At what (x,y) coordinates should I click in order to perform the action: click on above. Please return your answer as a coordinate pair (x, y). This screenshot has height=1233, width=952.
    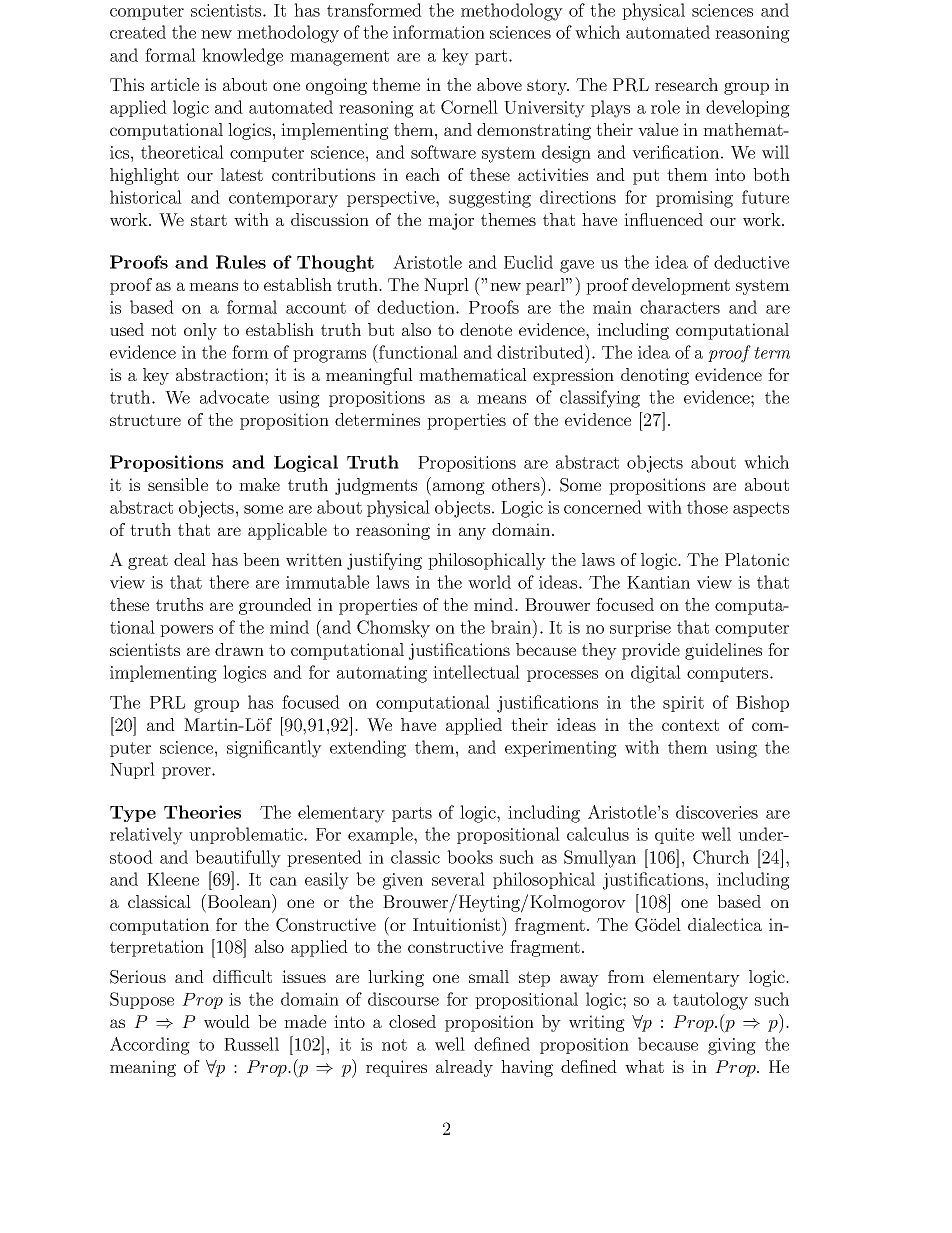
    Looking at the image, I should click on (499, 84).
